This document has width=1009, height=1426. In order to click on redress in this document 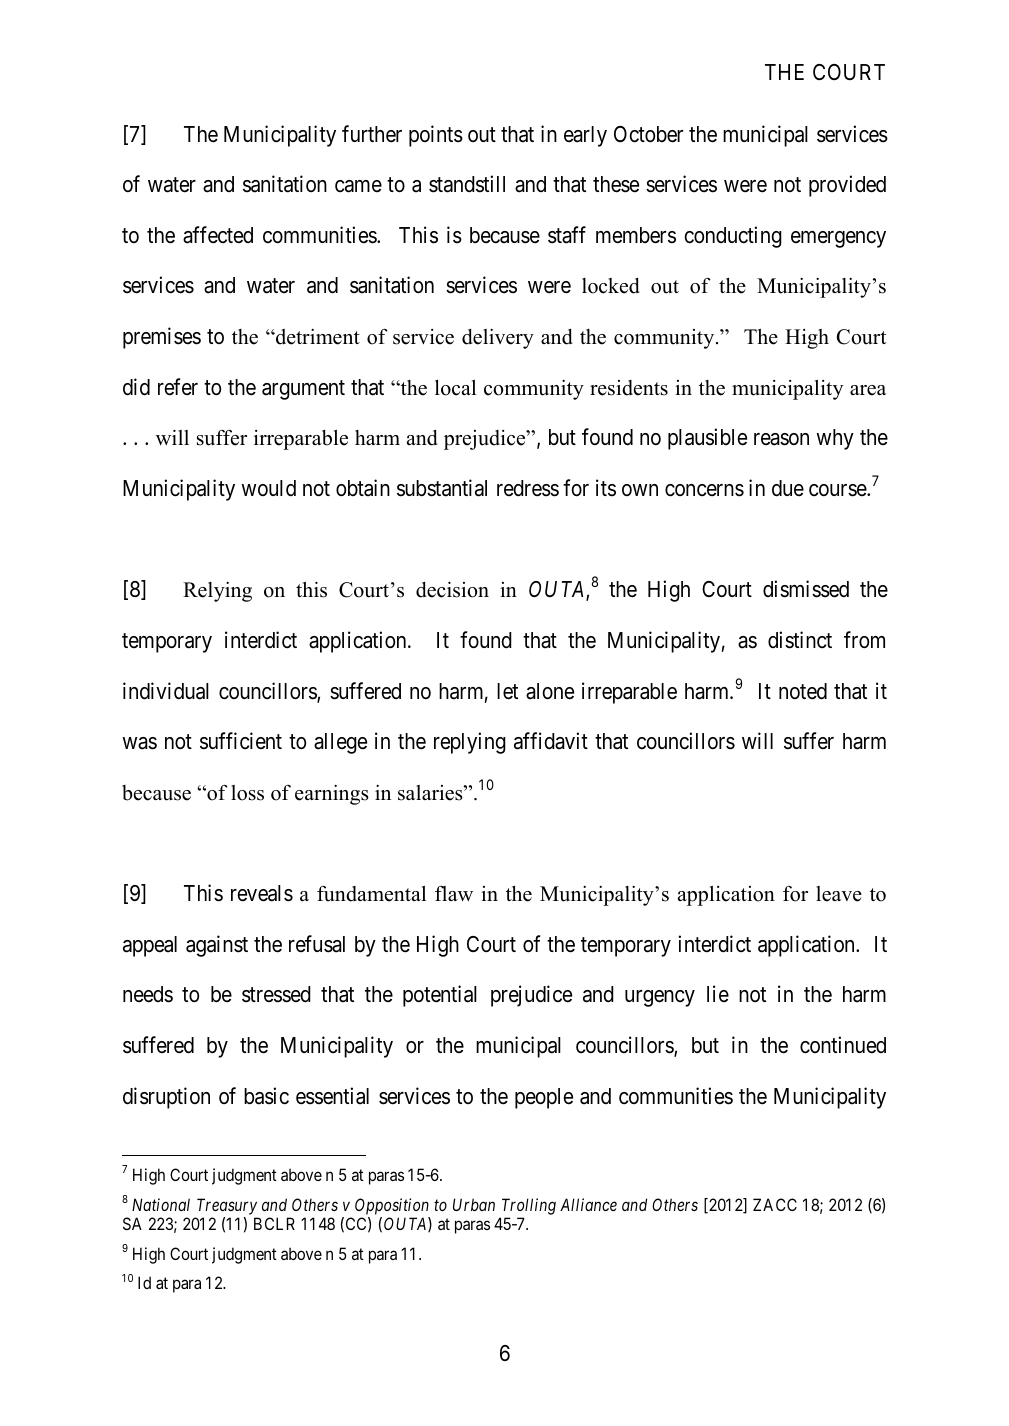, I will do `click(528, 488)`.
